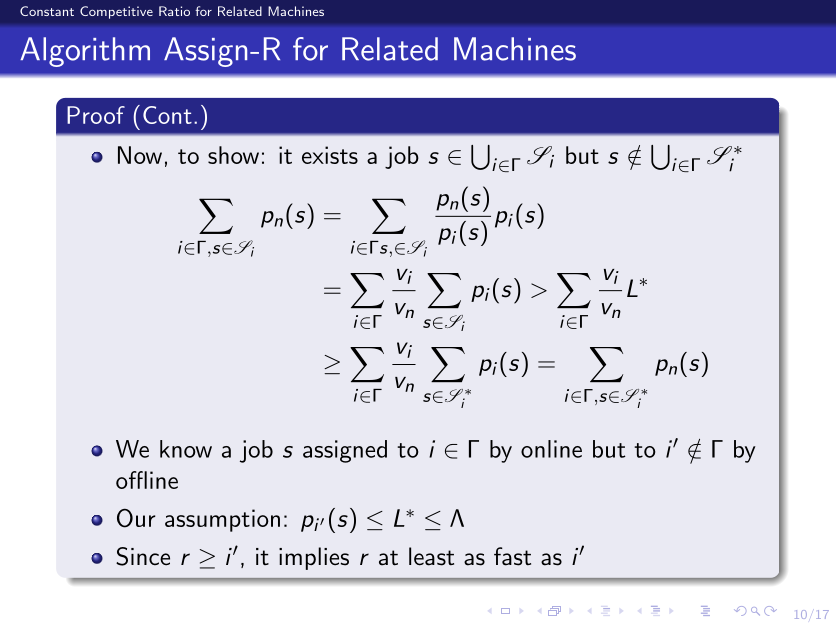 The height and width of the screenshot is (627, 836). What do you see at coordinates (233, 155) in the screenshot?
I see `show` at bounding box center [233, 155].
